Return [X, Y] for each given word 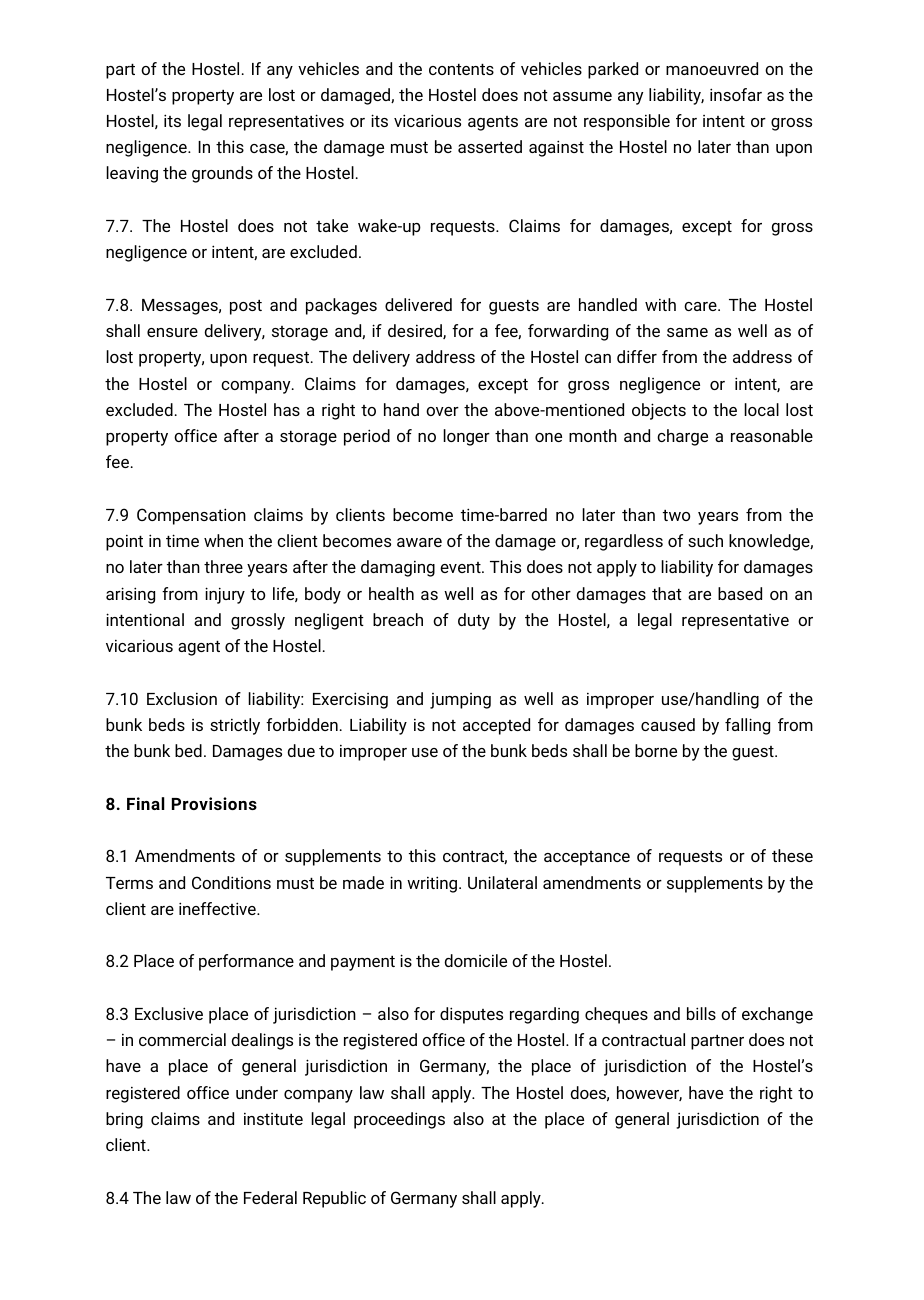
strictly [235, 726]
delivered [418, 304]
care [701, 306]
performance [246, 962]
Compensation [191, 516]
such [705, 540]
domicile [475, 960]
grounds [222, 174]
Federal [270, 1197]
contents [461, 69]
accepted [496, 726]
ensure [172, 332]
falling [747, 726]
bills [701, 1013]
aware [419, 542]
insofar [736, 94]
